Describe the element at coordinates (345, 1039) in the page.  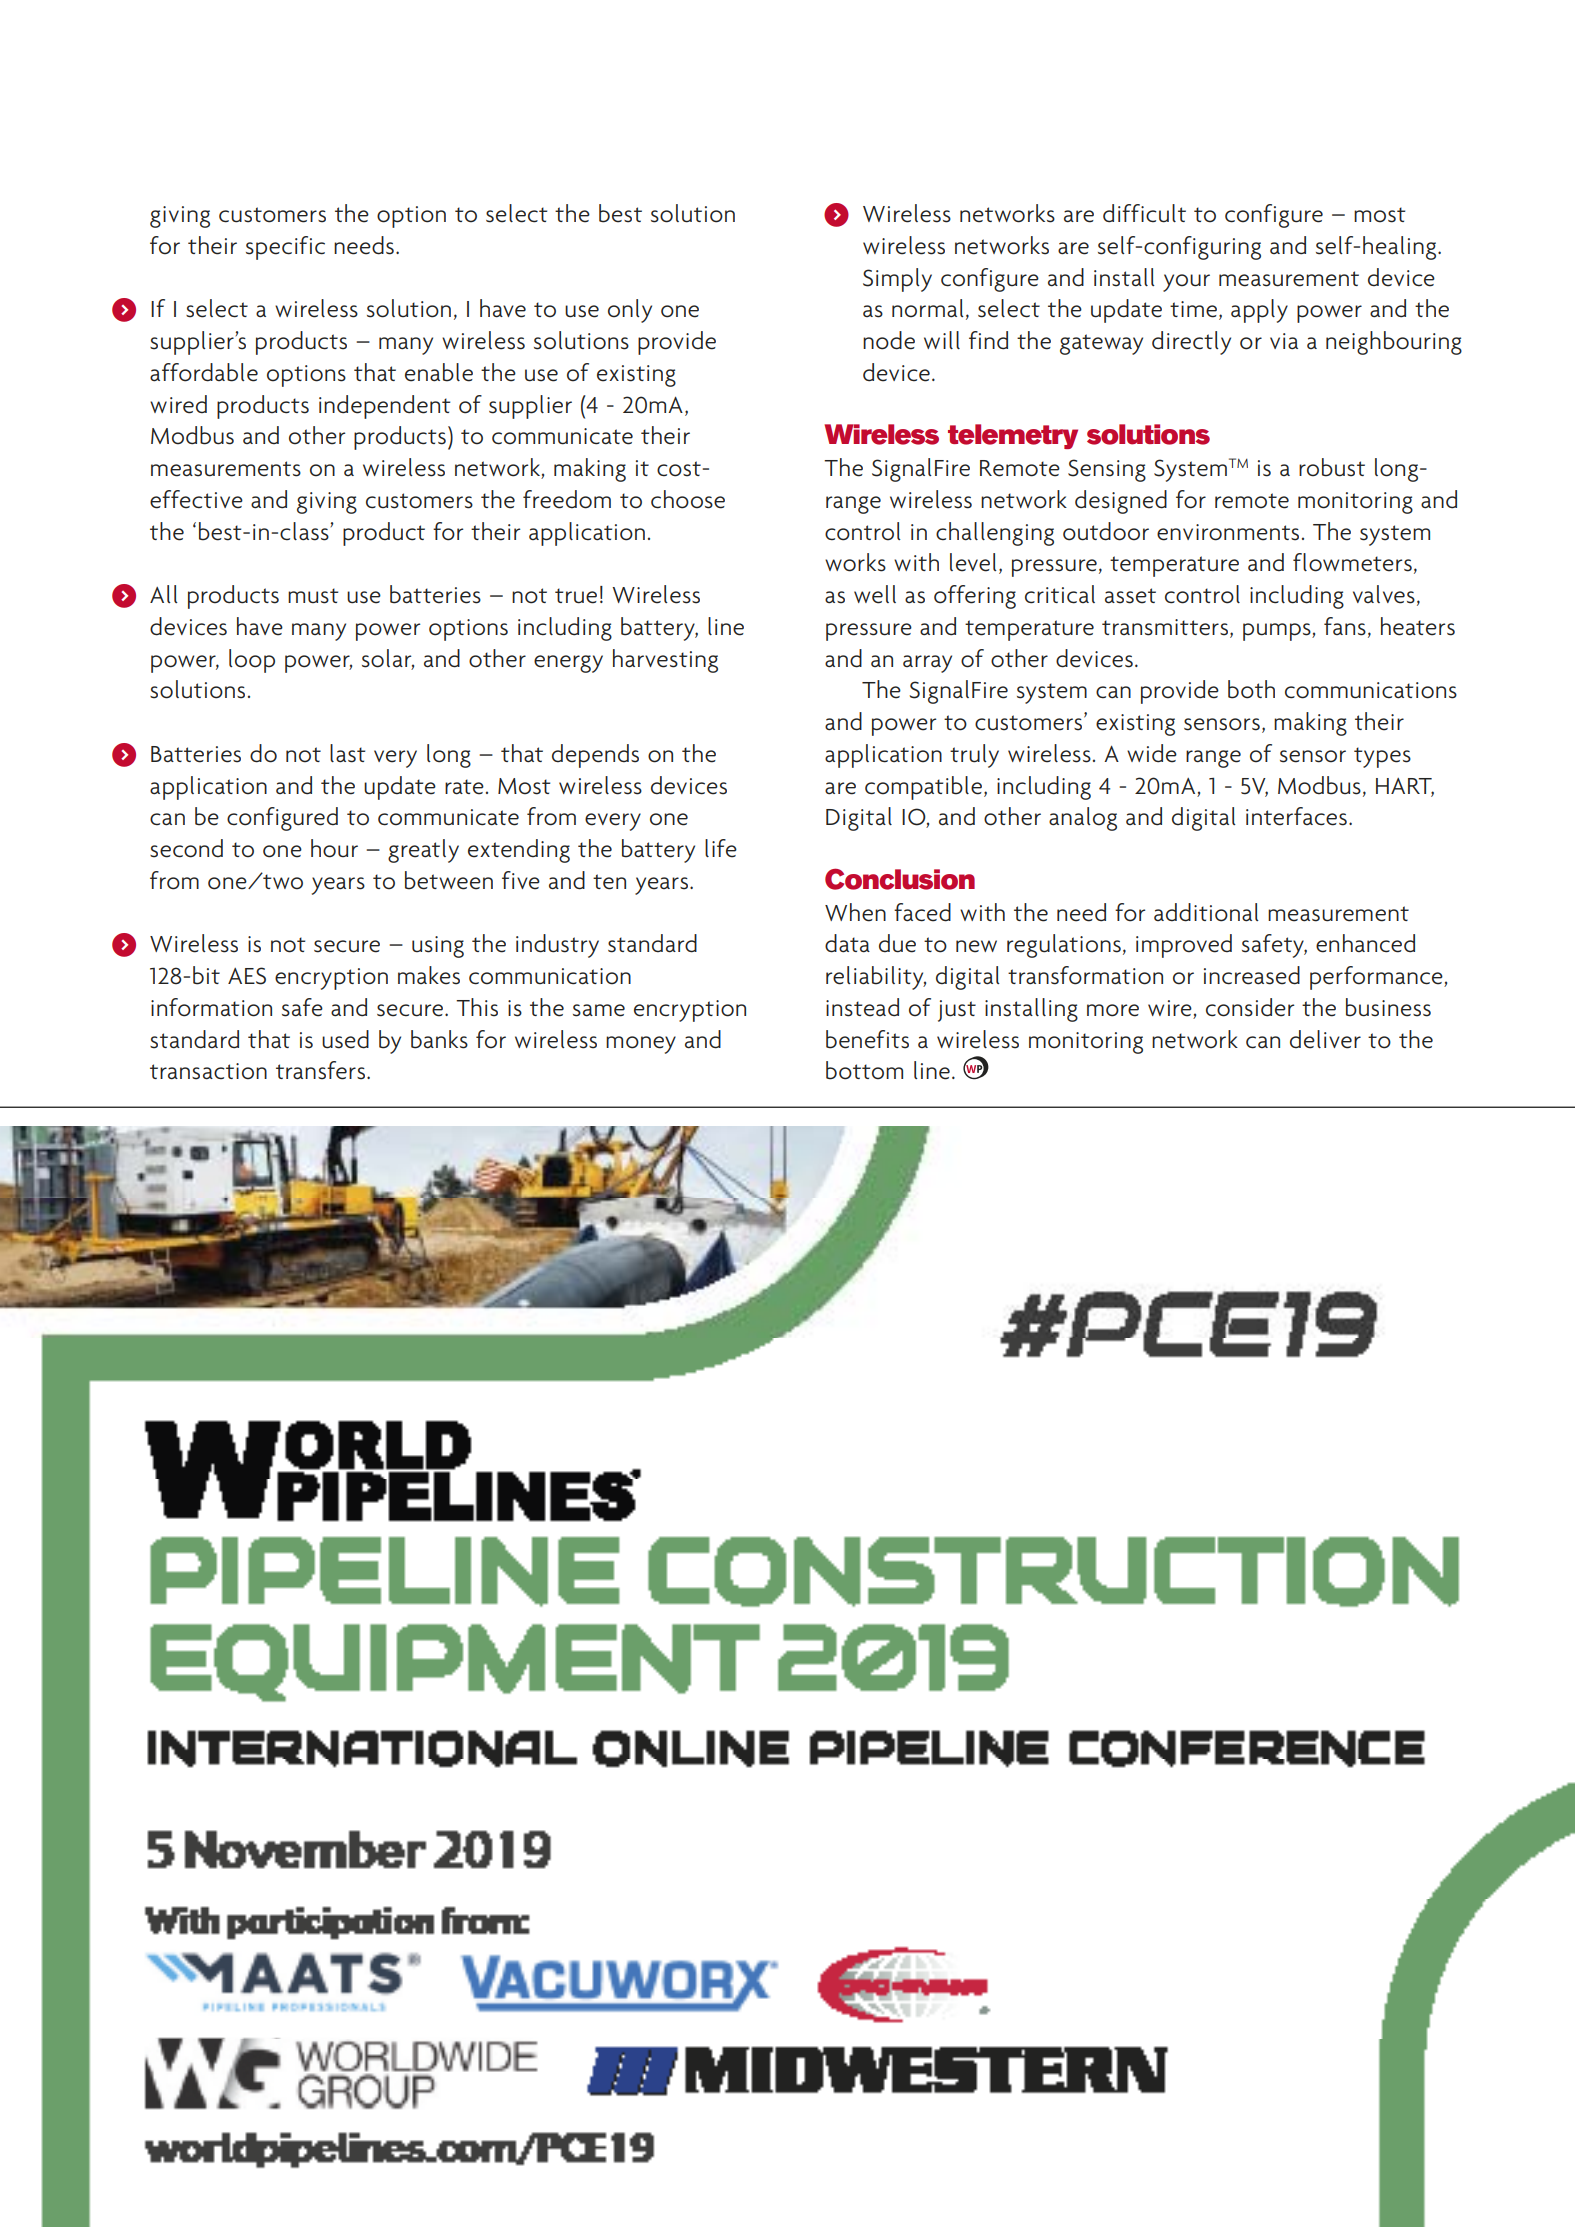
I see `used` at that location.
